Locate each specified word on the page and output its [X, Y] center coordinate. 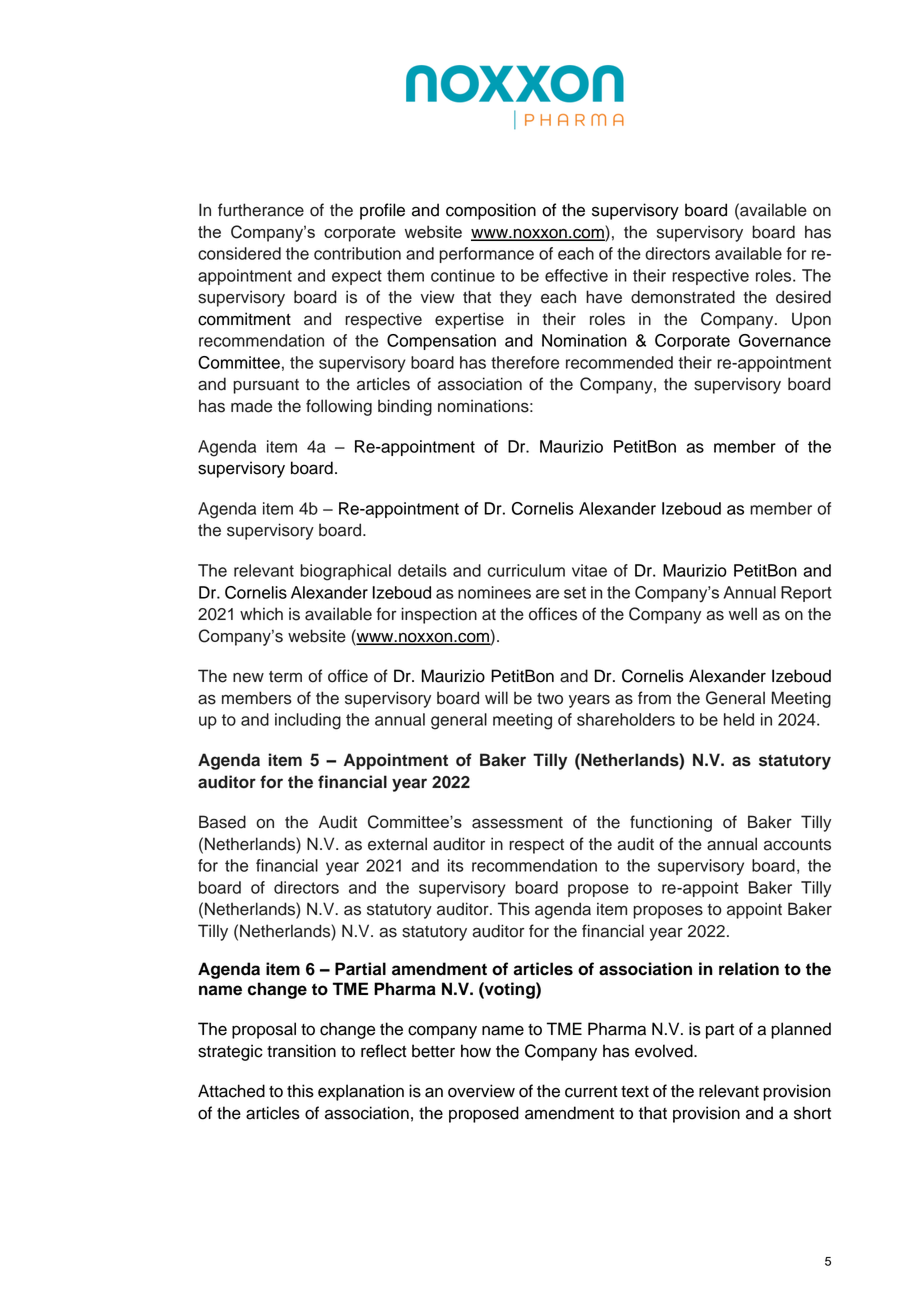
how [476, 1051]
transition [301, 1051]
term [285, 677]
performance [486, 255]
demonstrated [683, 297]
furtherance [261, 210]
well [743, 614]
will [496, 697]
